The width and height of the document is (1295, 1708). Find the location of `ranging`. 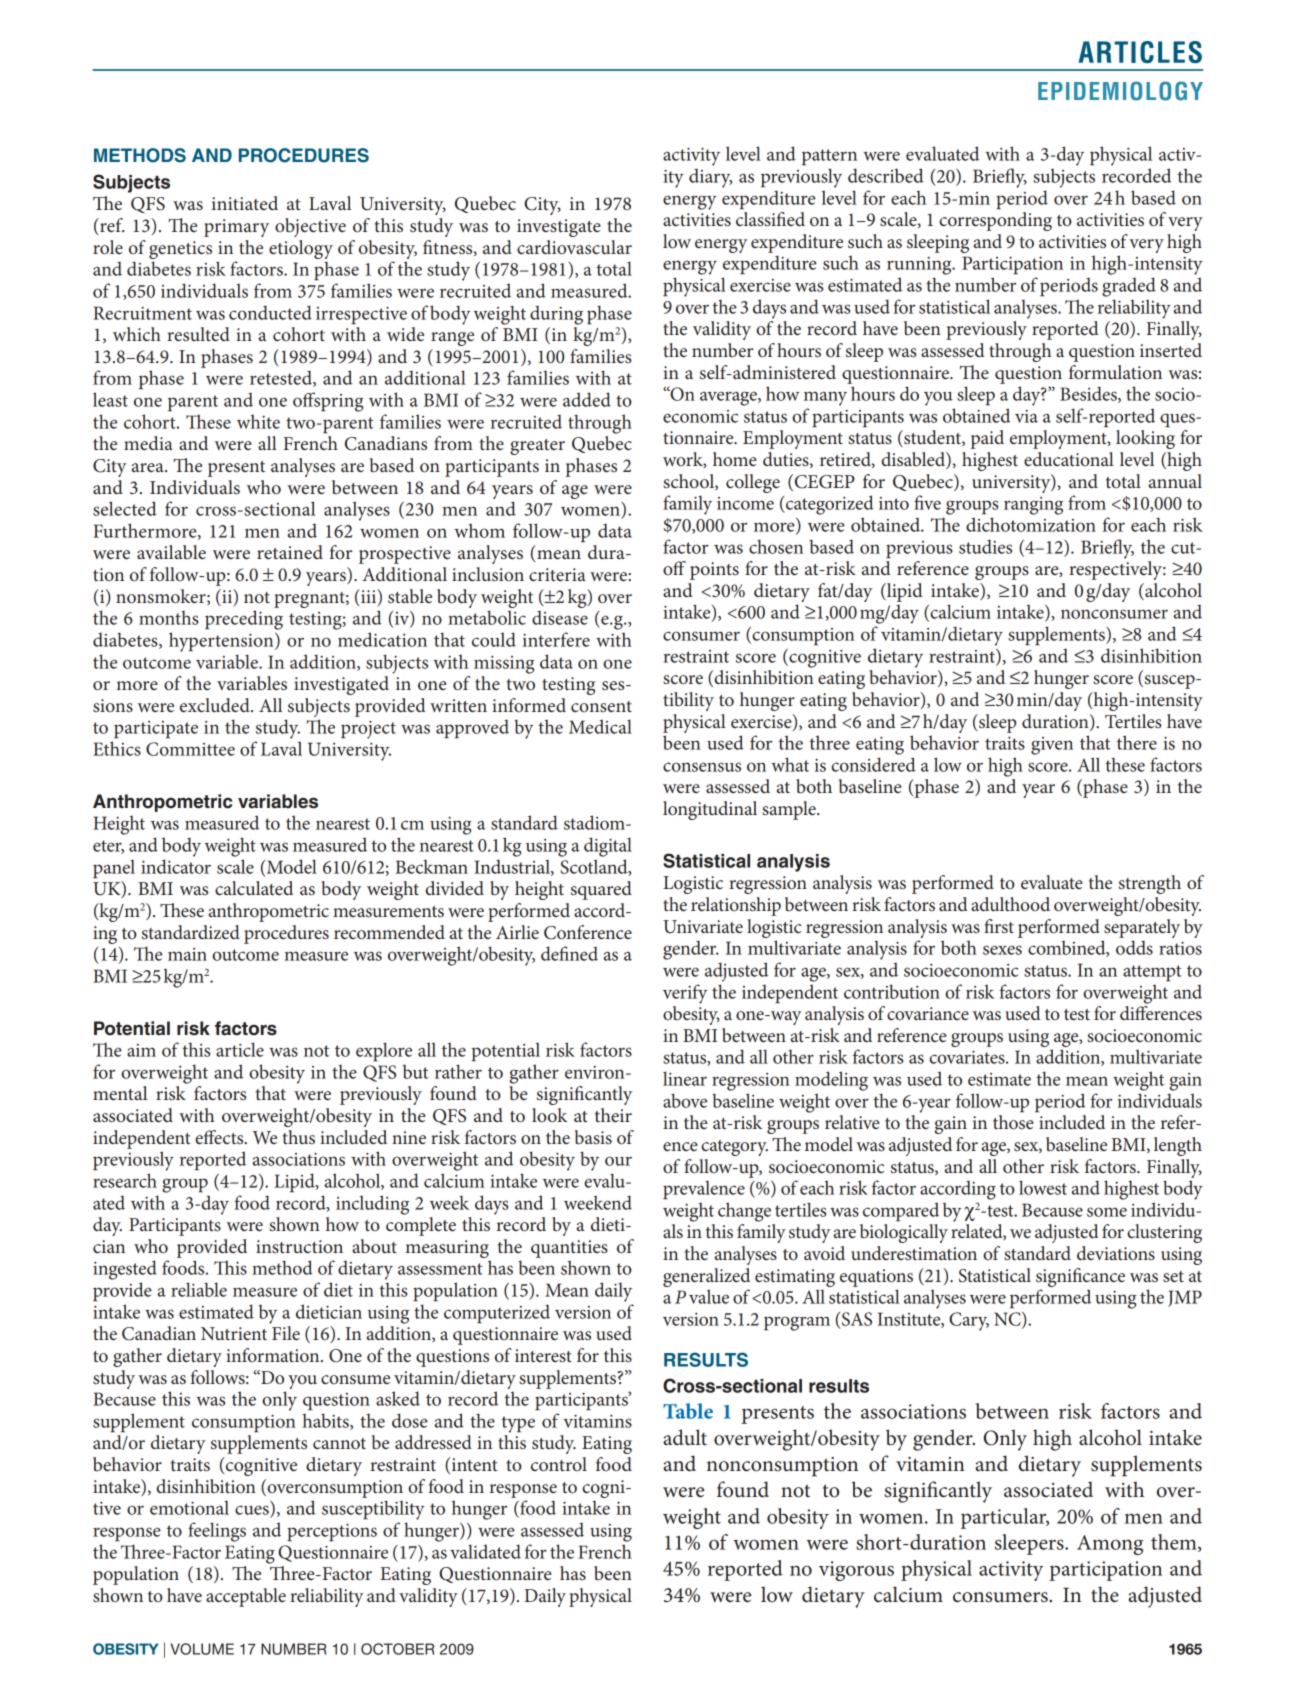

ranging is located at coordinates (1033, 506).
